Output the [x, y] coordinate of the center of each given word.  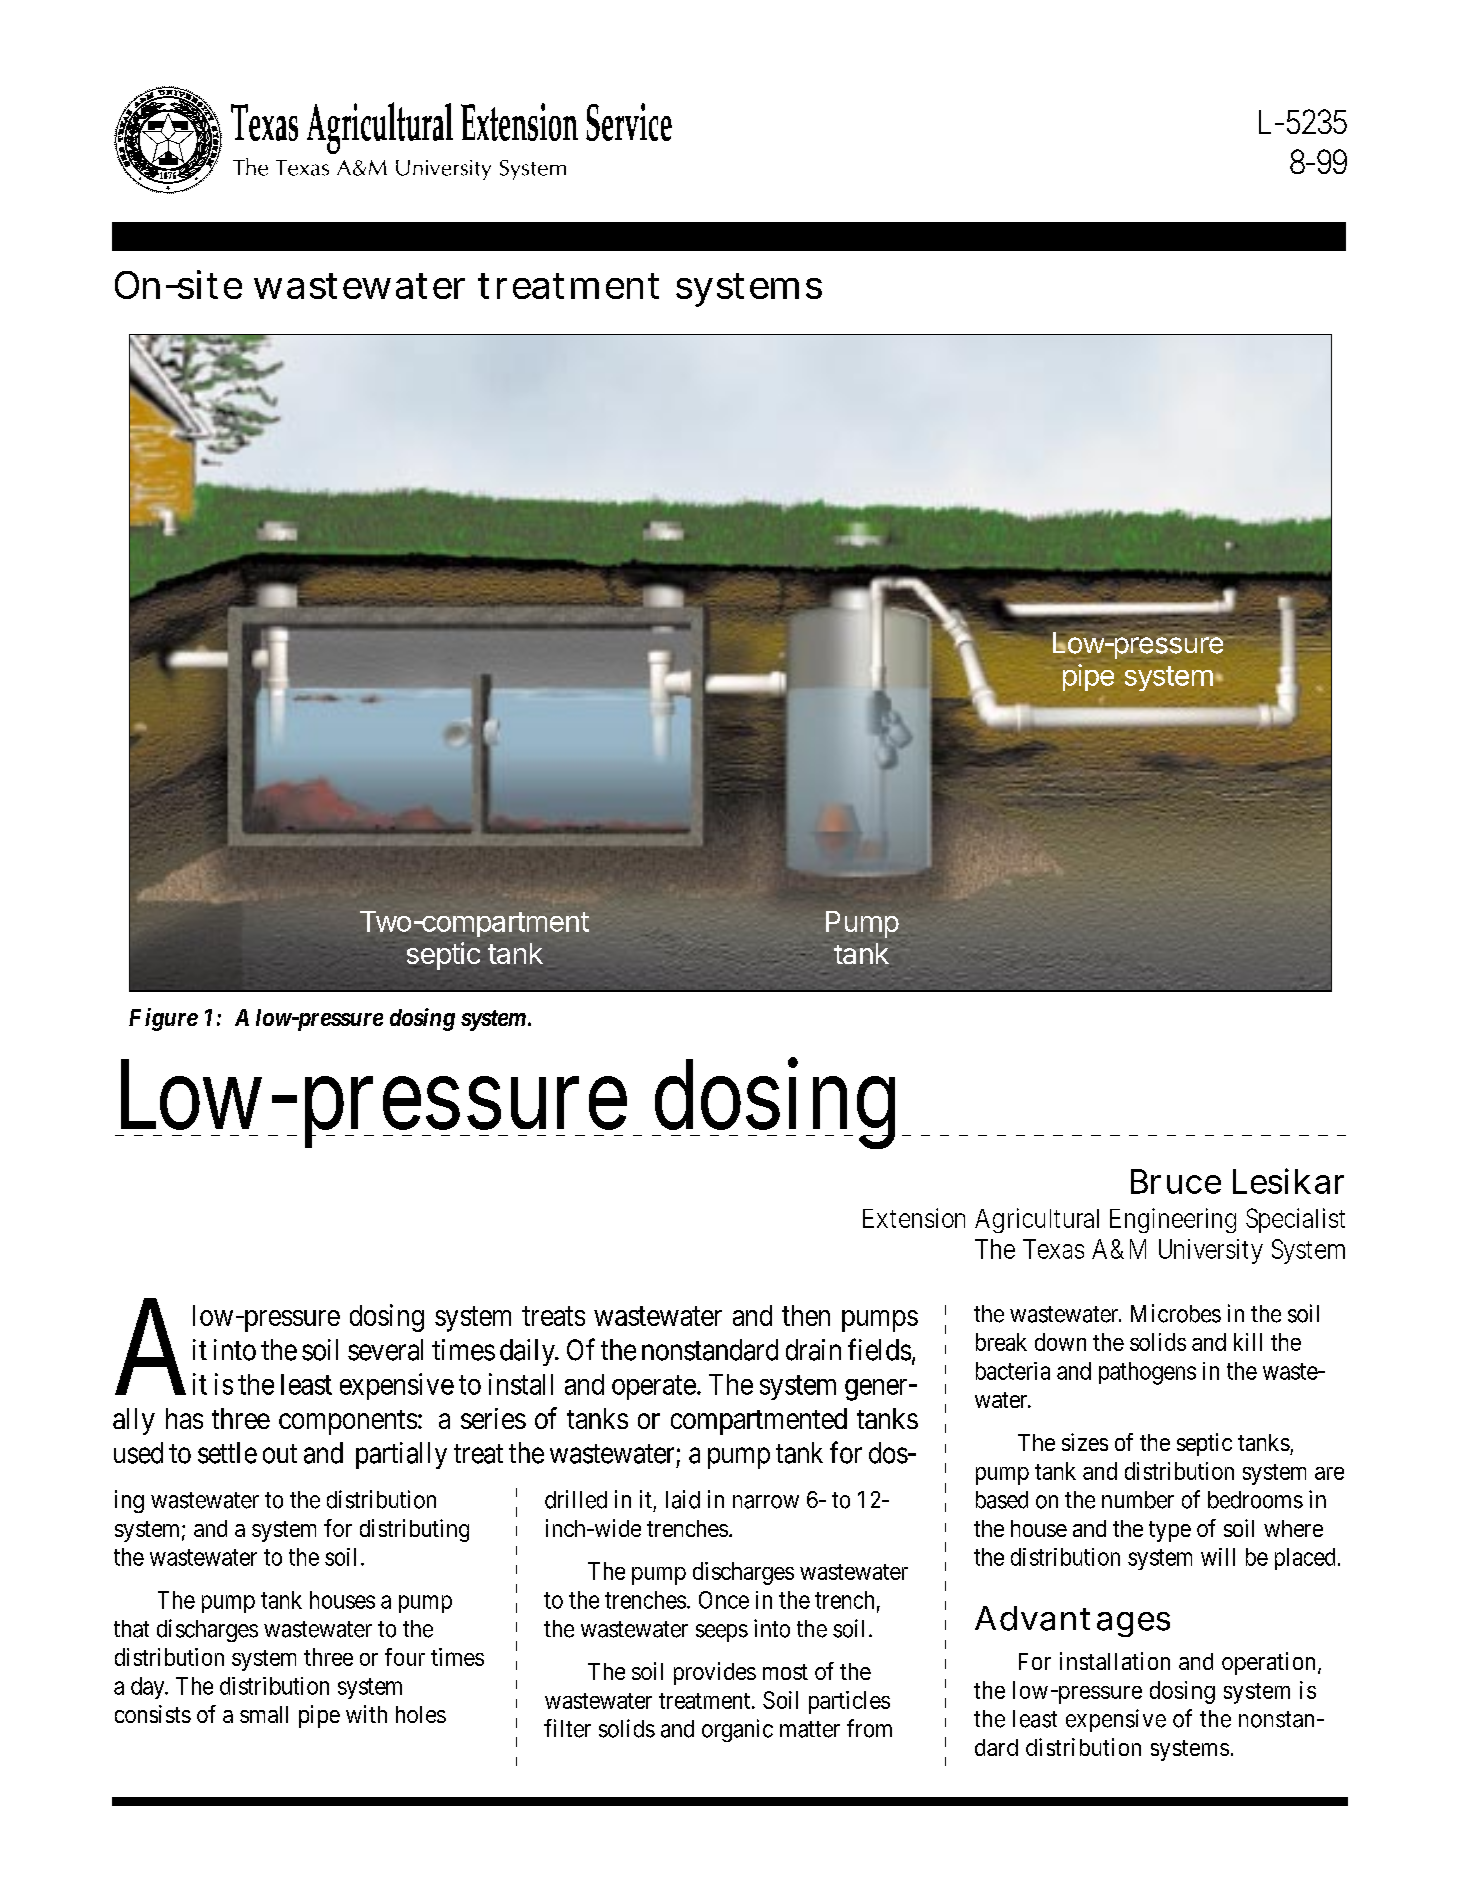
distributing [414, 1530]
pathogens [1147, 1373]
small [264, 1714]
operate [654, 1388]
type [1170, 1531]
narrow [766, 1502]
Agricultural [1037, 1220]
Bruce [1176, 1181]
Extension [914, 1218]
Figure [163, 1019]
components [348, 1422]
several [385, 1350]
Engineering [1173, 1220]
